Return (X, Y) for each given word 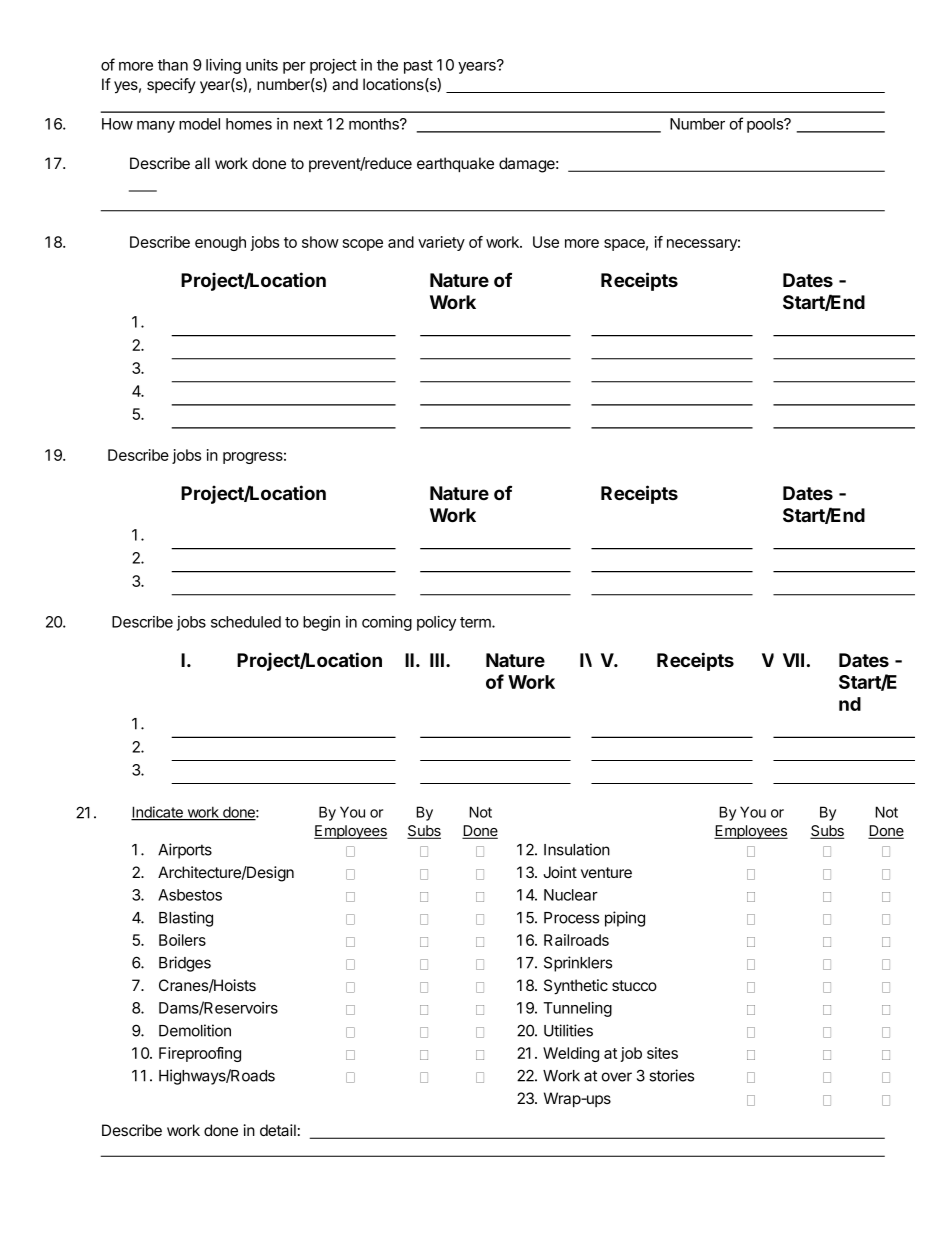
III (437, 660)
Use (546, 242)
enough (220, 243)
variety (441, 243)
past (418, 67)
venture (606, 872)
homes (249, 124)
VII (793, 660)
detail (278, 1130)
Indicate (158, 813)
